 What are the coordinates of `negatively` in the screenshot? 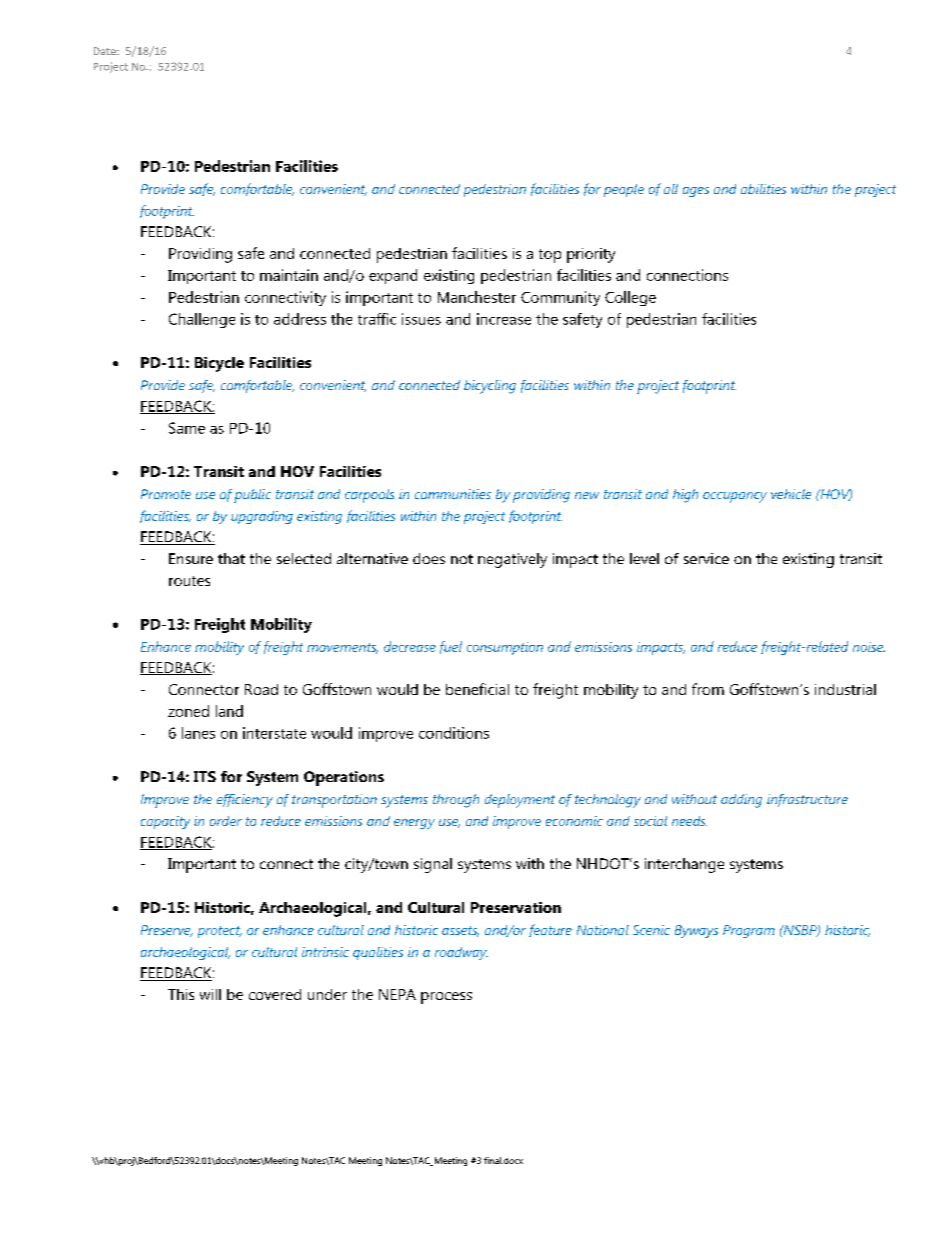 It's located at (512, 560).
